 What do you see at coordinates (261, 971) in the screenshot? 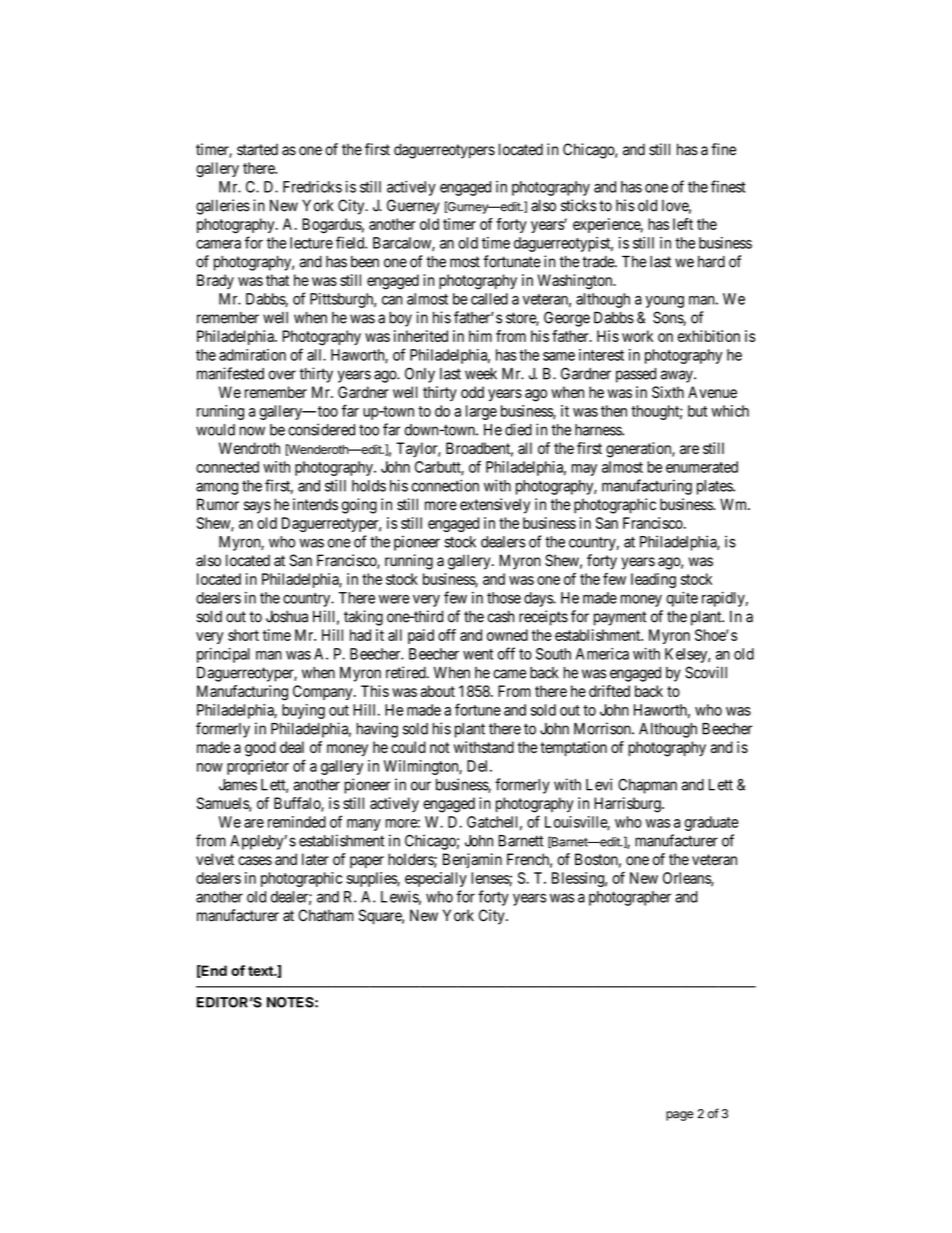
I see `text` at bounding box center [261, 971].
